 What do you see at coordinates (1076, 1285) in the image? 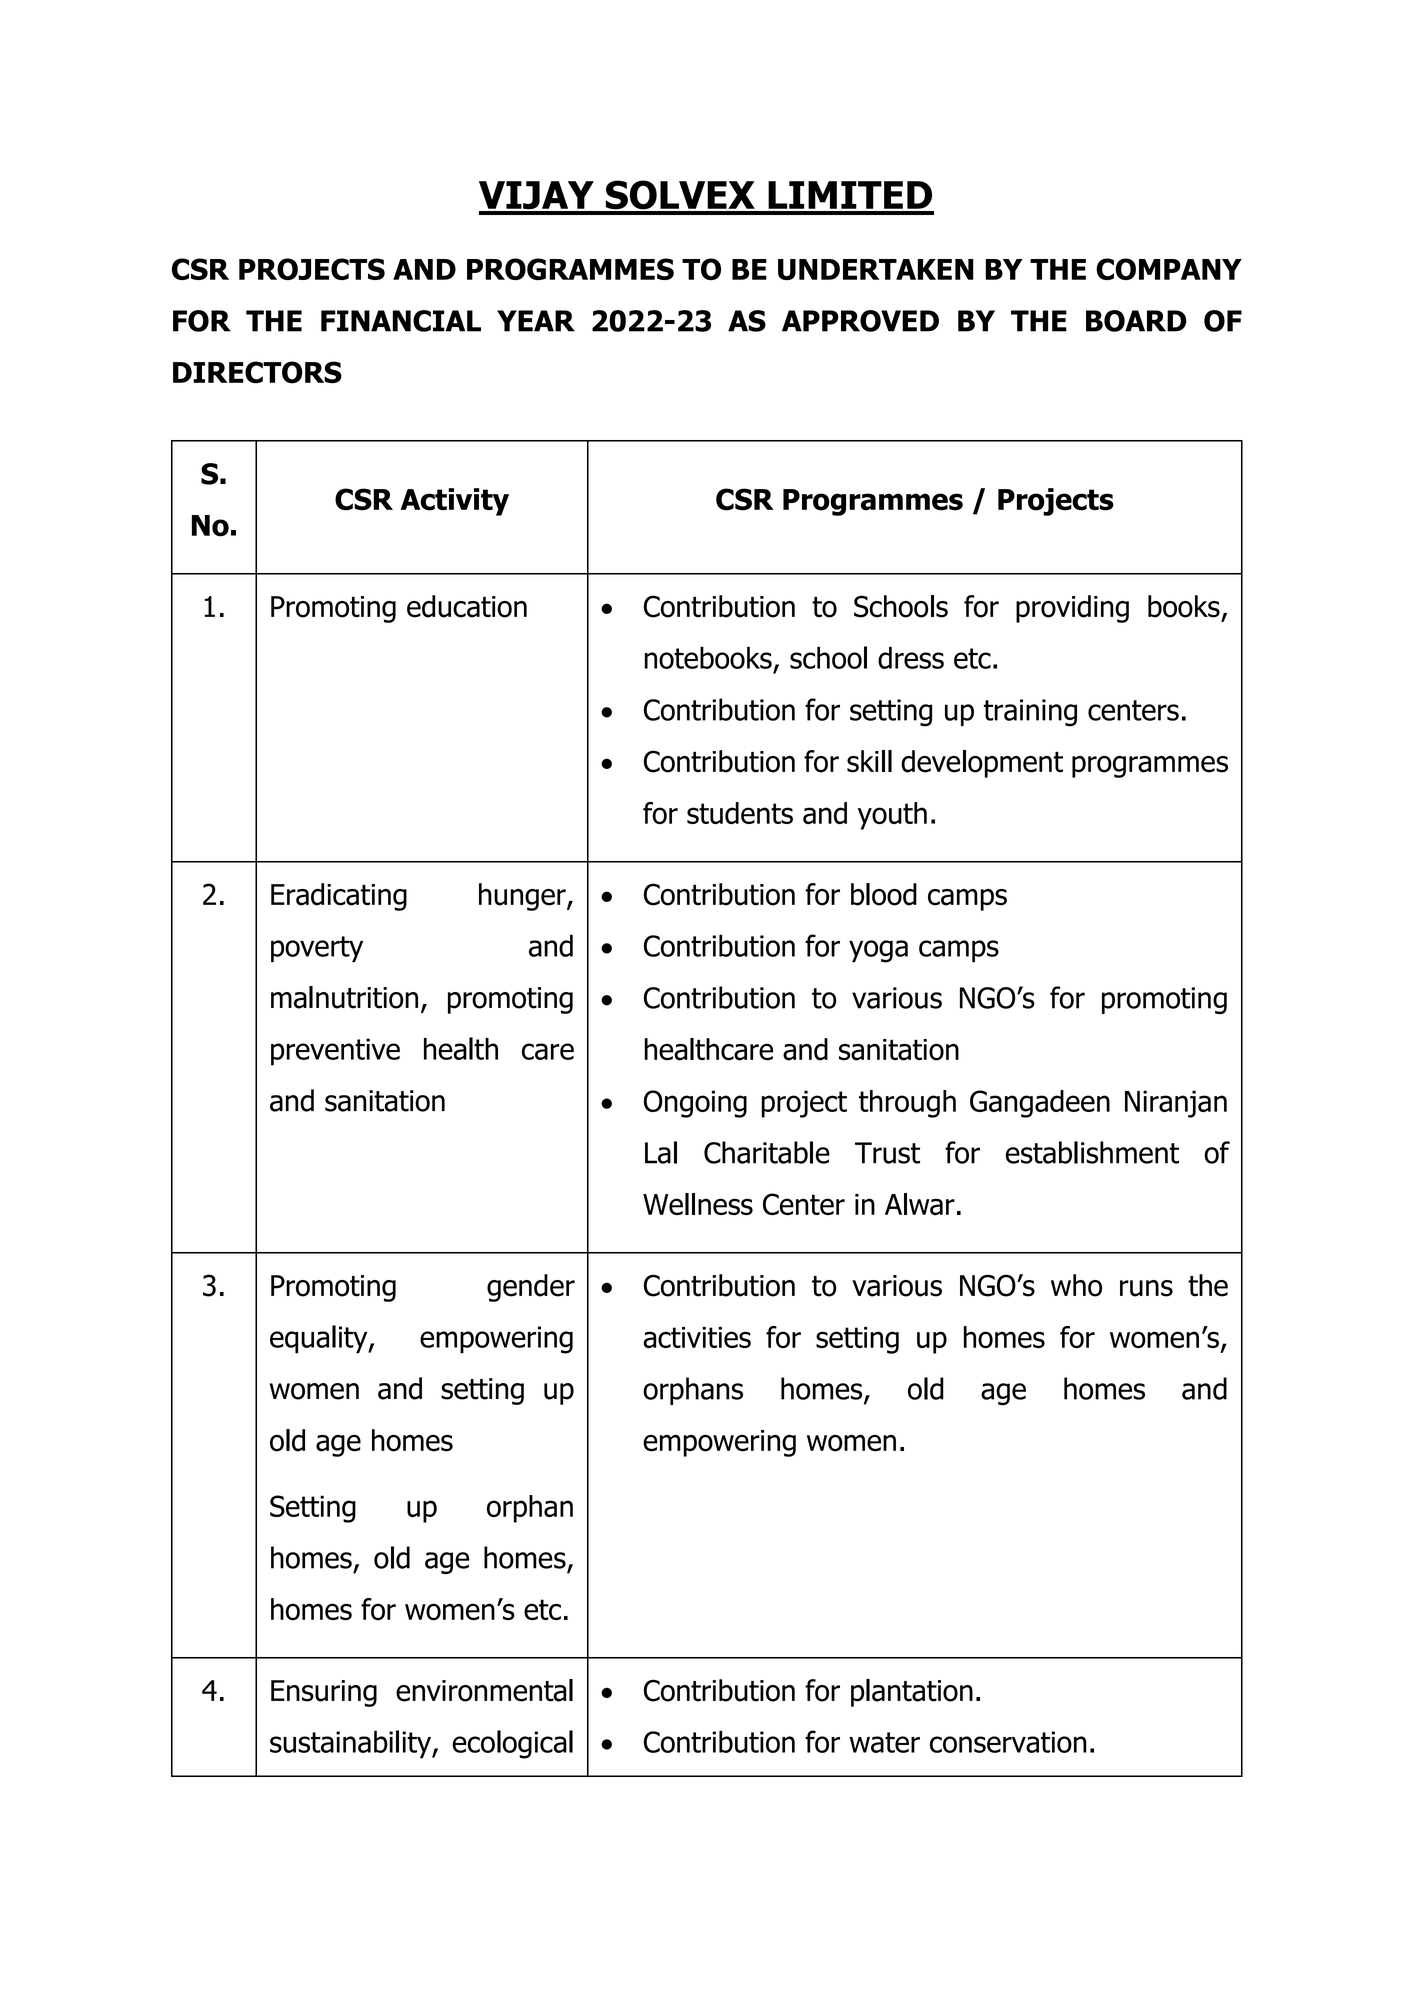
I see `who` at bounding box center [1076, 1285].
